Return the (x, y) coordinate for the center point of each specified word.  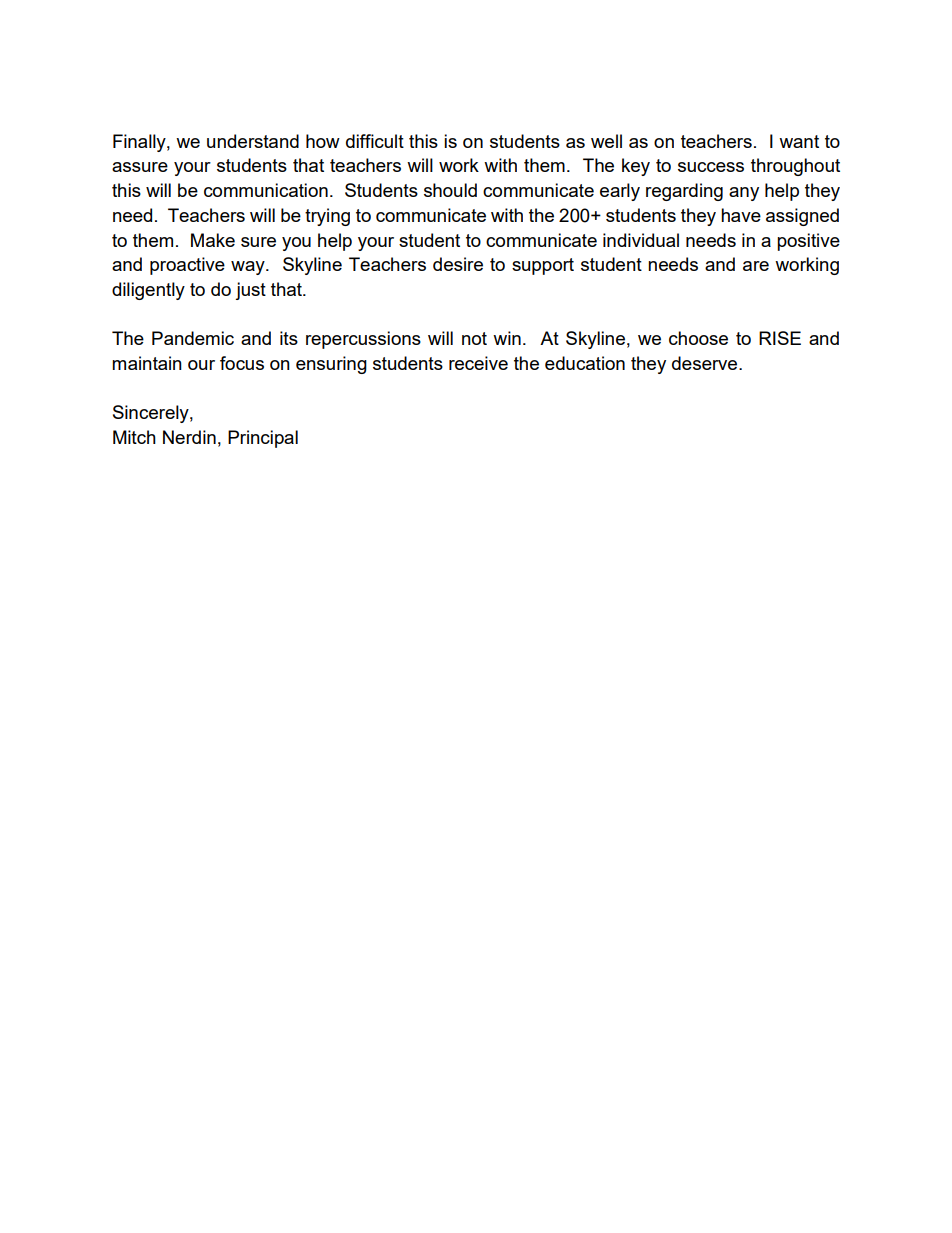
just (250, 291)
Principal (263, 439)
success (711, 167)
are (756, 266)
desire (458, 264)
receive (478, 363)
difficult (375, 141)
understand (253, 141)
